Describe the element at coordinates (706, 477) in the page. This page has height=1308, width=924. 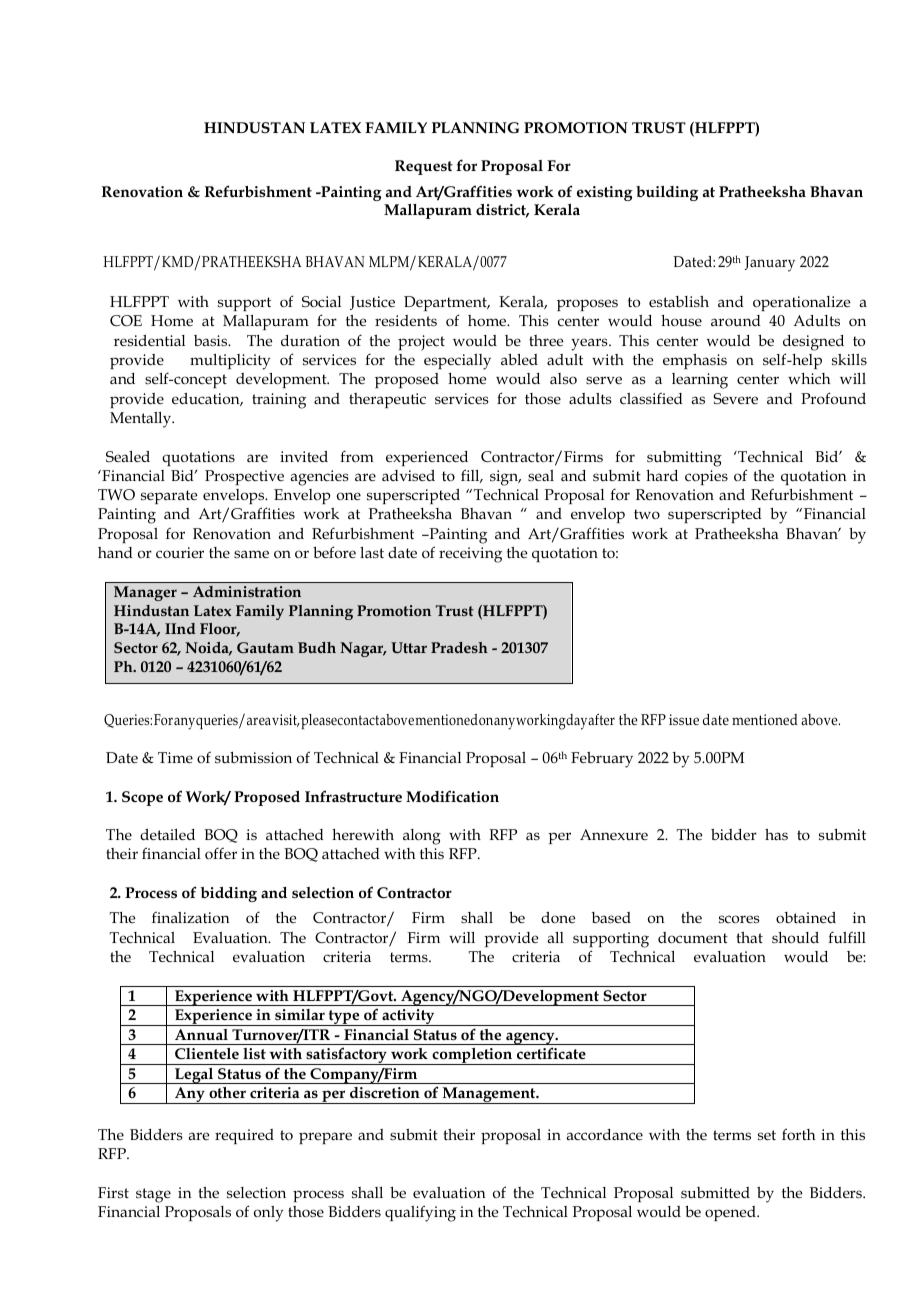
I see `copies` at that location.
